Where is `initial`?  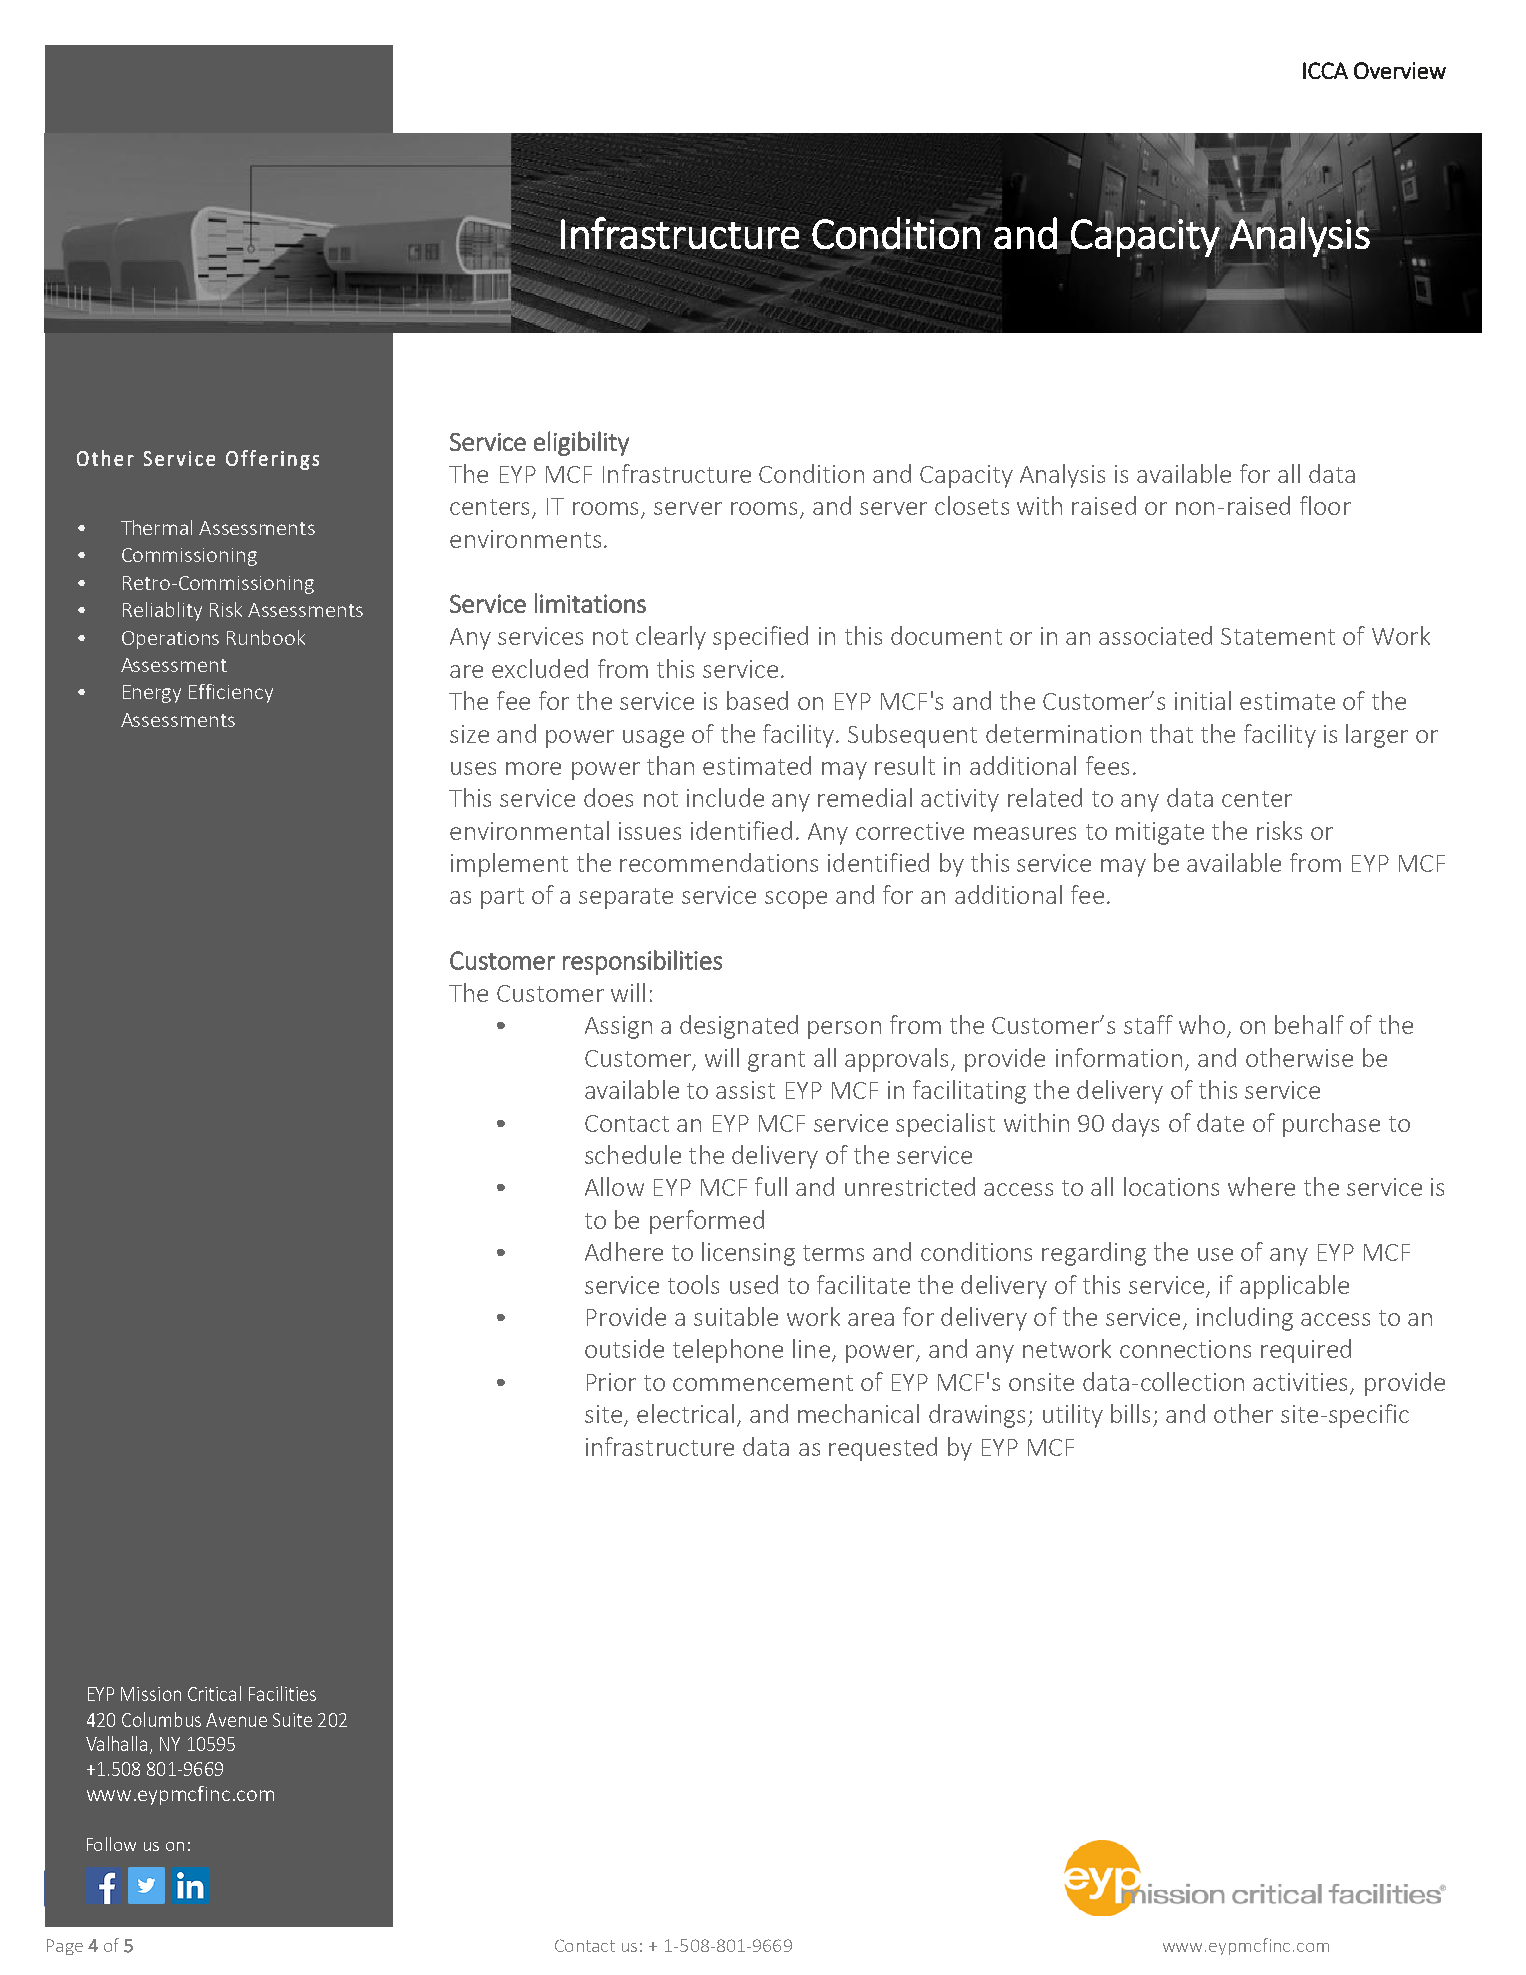 initial is located at coordinates (1203, 700).
